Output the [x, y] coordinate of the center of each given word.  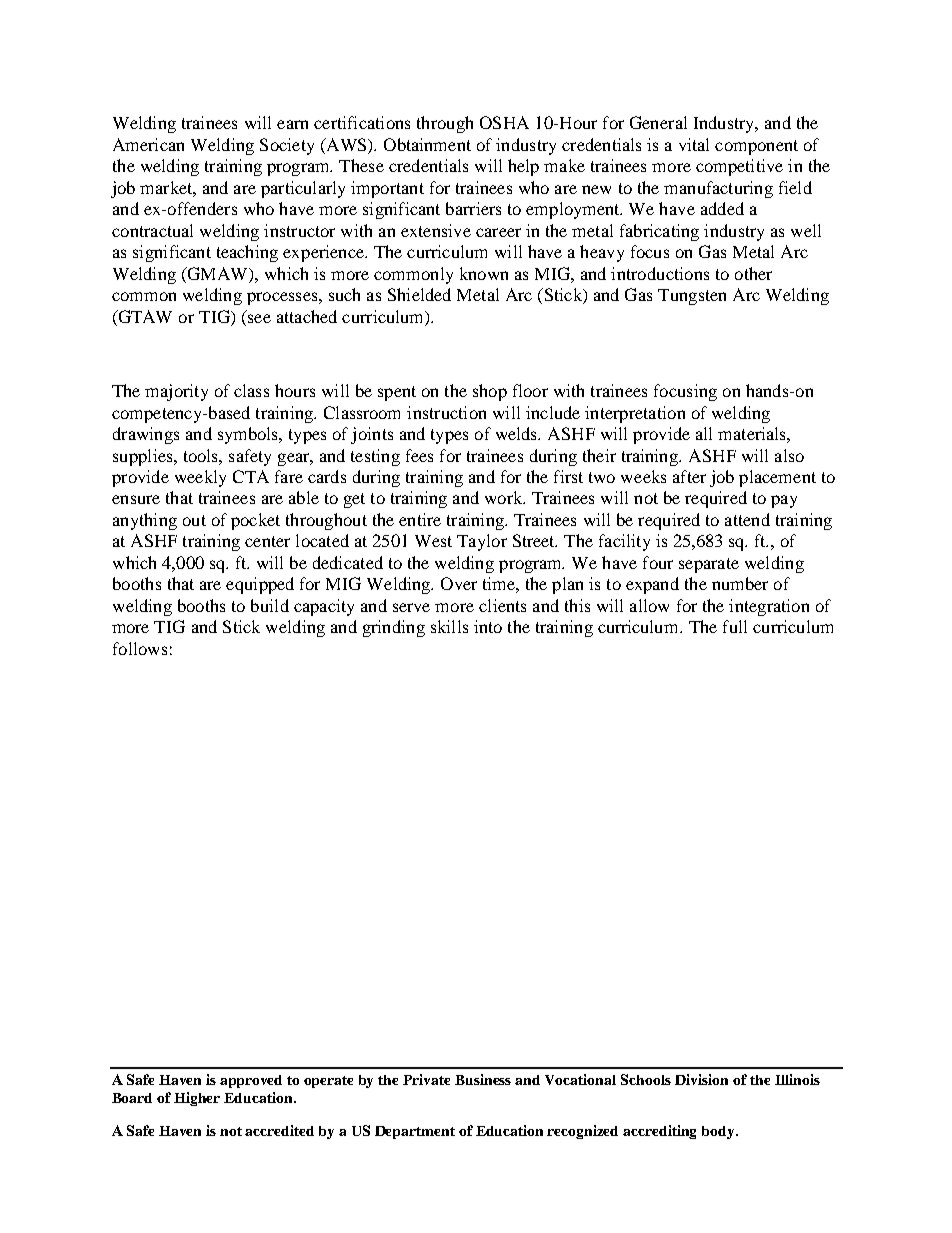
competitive [739, 167]
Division [701, 1079]
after [689, 476]
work [505, 497]
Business [483, 1079]
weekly [200, 478]
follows [140, 648]
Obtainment [427, 144]
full [735, 626]
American [148, 144]
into [488, 626]
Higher [197, 1099]
